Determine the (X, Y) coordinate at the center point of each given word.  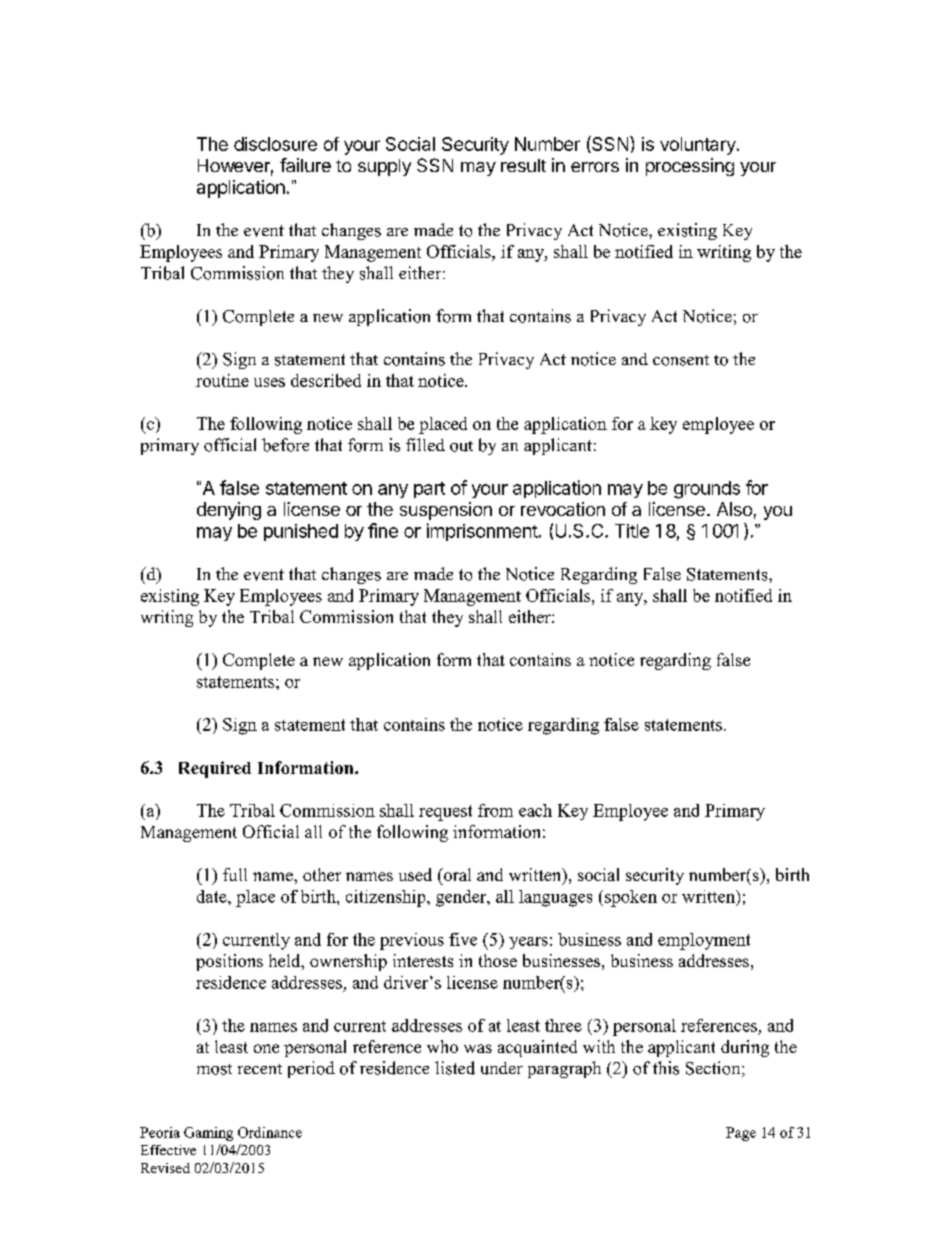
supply (384, 167)
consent (681, 360)
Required (215, 769)
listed (455, 1068)
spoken (631, 898)
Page (741, 1134)
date (213, 896)
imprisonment (482, 532)
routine (222, 380)
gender (462, 898)
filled (425, 444)
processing (690, 167)
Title (632, 531)
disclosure (275, 144)
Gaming (208, 1134)
